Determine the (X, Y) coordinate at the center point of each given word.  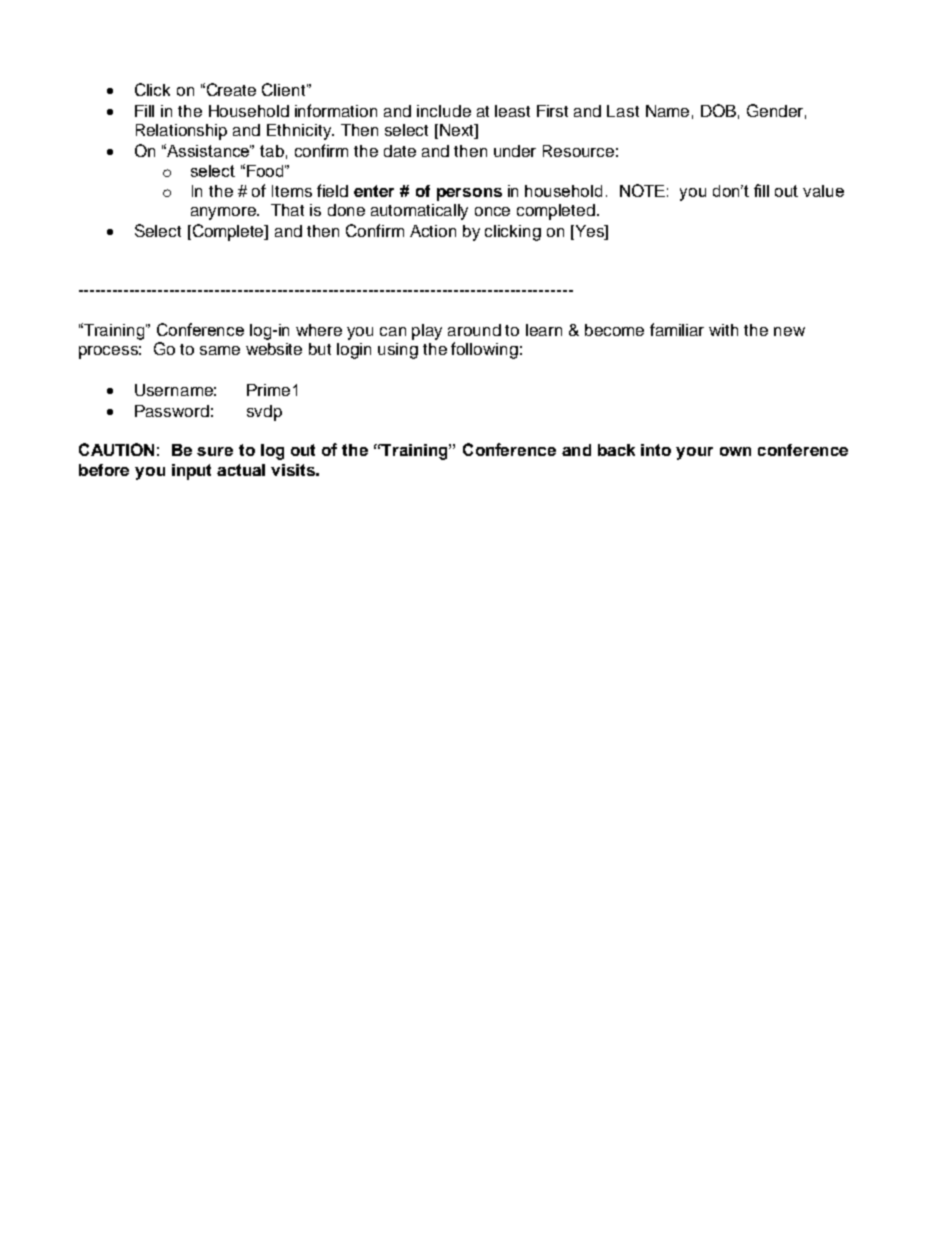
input (191, 472)
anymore (225, 213)
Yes (589, 232)
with (723, 330)
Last (623, 111)
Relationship (181, 132)
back (616, 450)
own (735, 451)
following (484, 350)
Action (433, 231)
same (220, 350)
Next (458, 131)
